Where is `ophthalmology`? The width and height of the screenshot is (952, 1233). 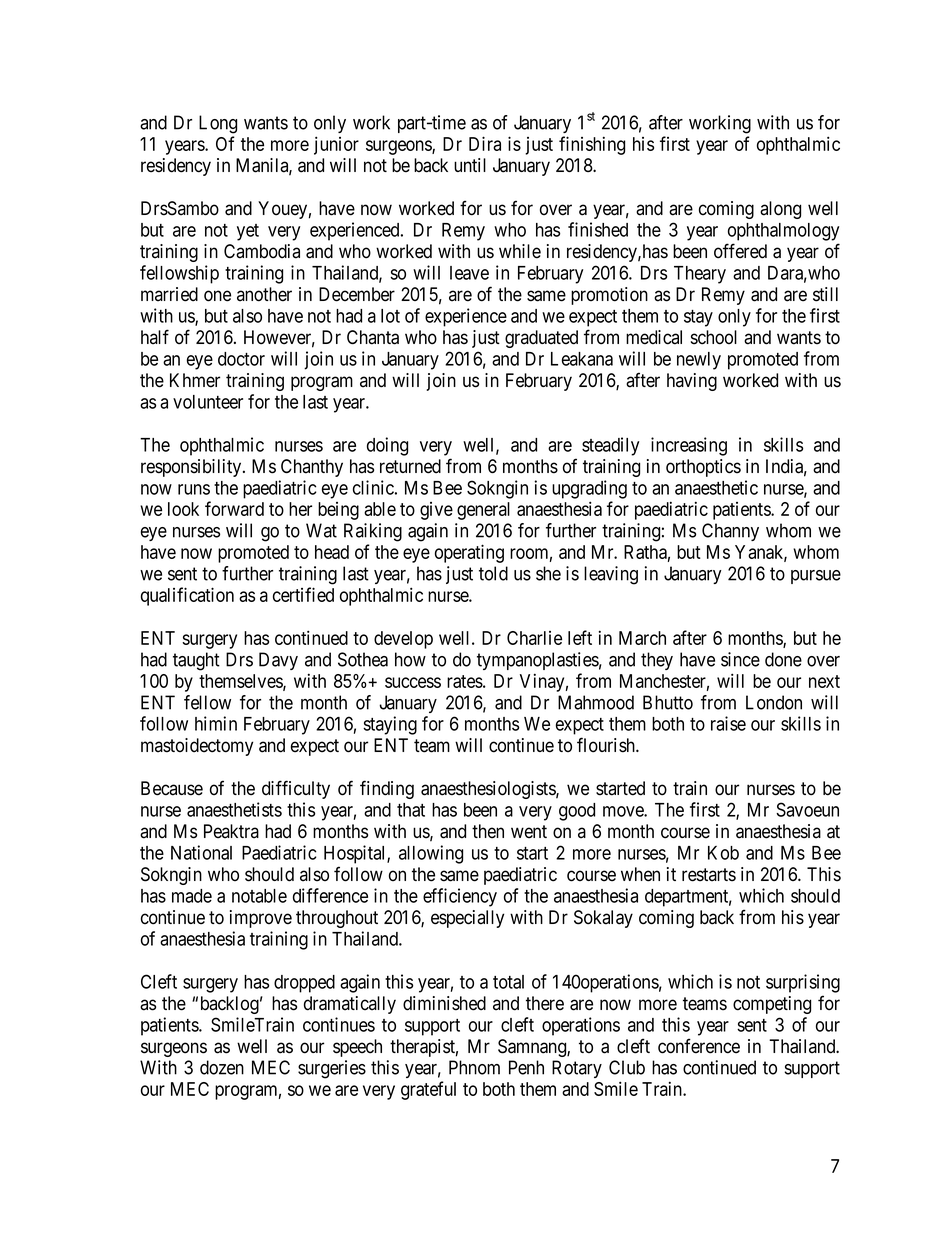 ophthalmology is located at coordinates (783, 232).
